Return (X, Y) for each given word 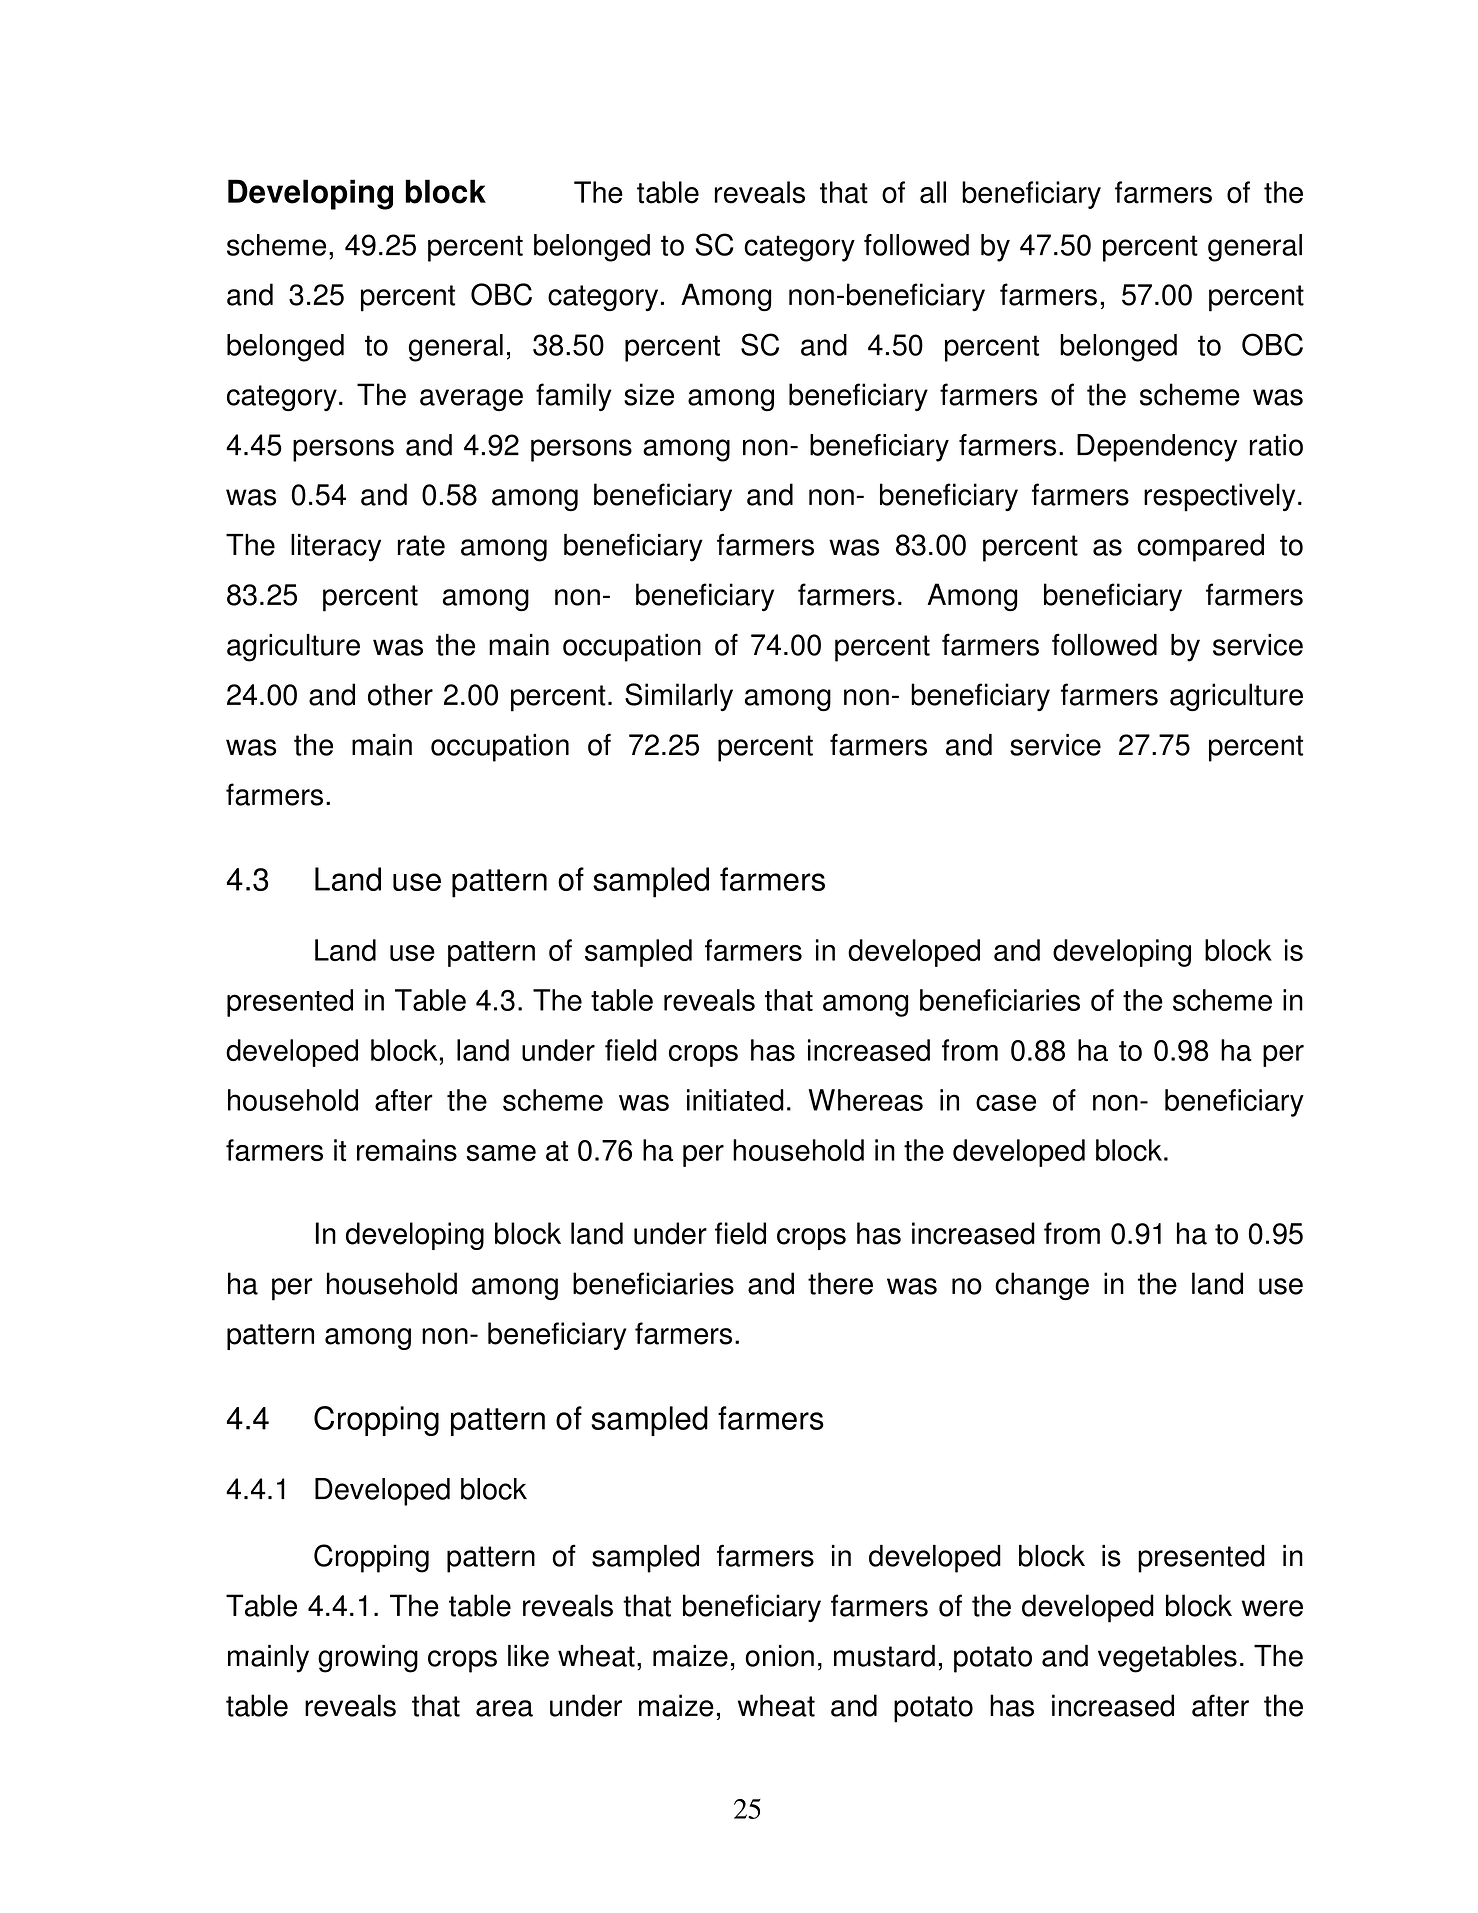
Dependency (1157, 448)
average (471, 400)
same (501, 1153)
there (840, 1283)
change (1042, 1286)
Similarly (679, 697)
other (400, 694)
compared (1200, 548)
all (933, 192)
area (504, 1708)
